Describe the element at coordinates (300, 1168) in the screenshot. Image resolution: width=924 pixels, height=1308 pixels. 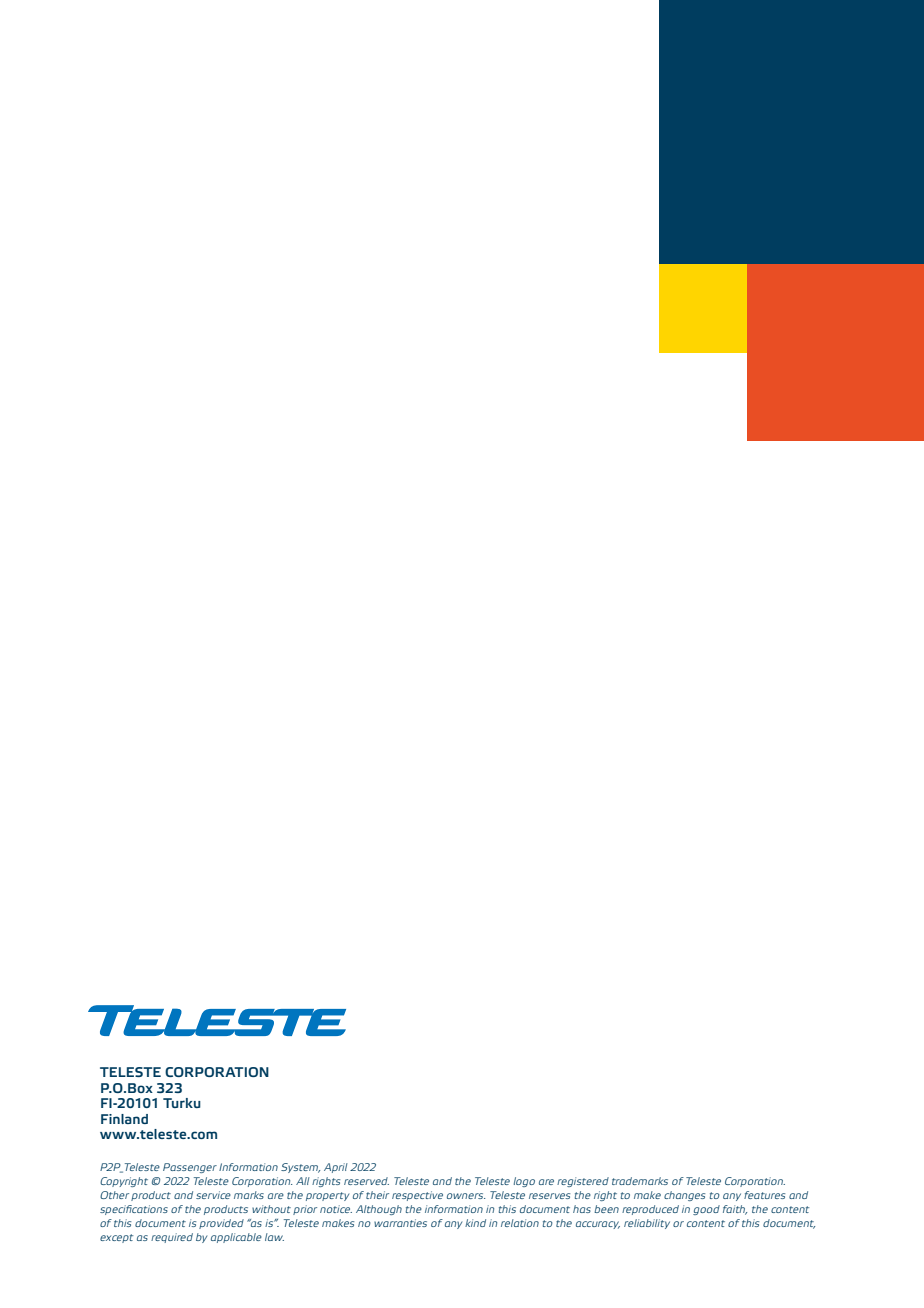
I see `System` at that location.
